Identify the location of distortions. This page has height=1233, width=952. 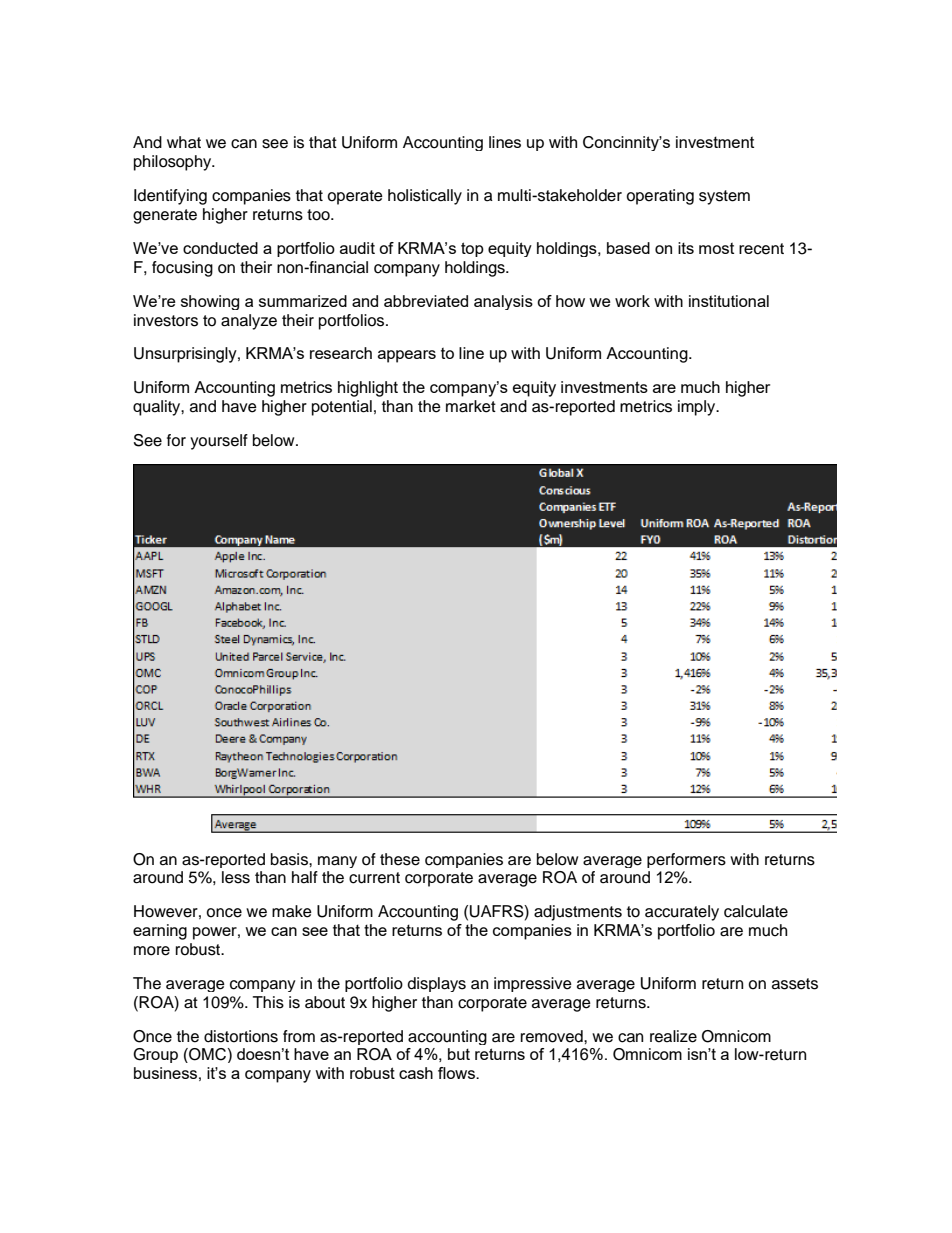
(241, 1036).
